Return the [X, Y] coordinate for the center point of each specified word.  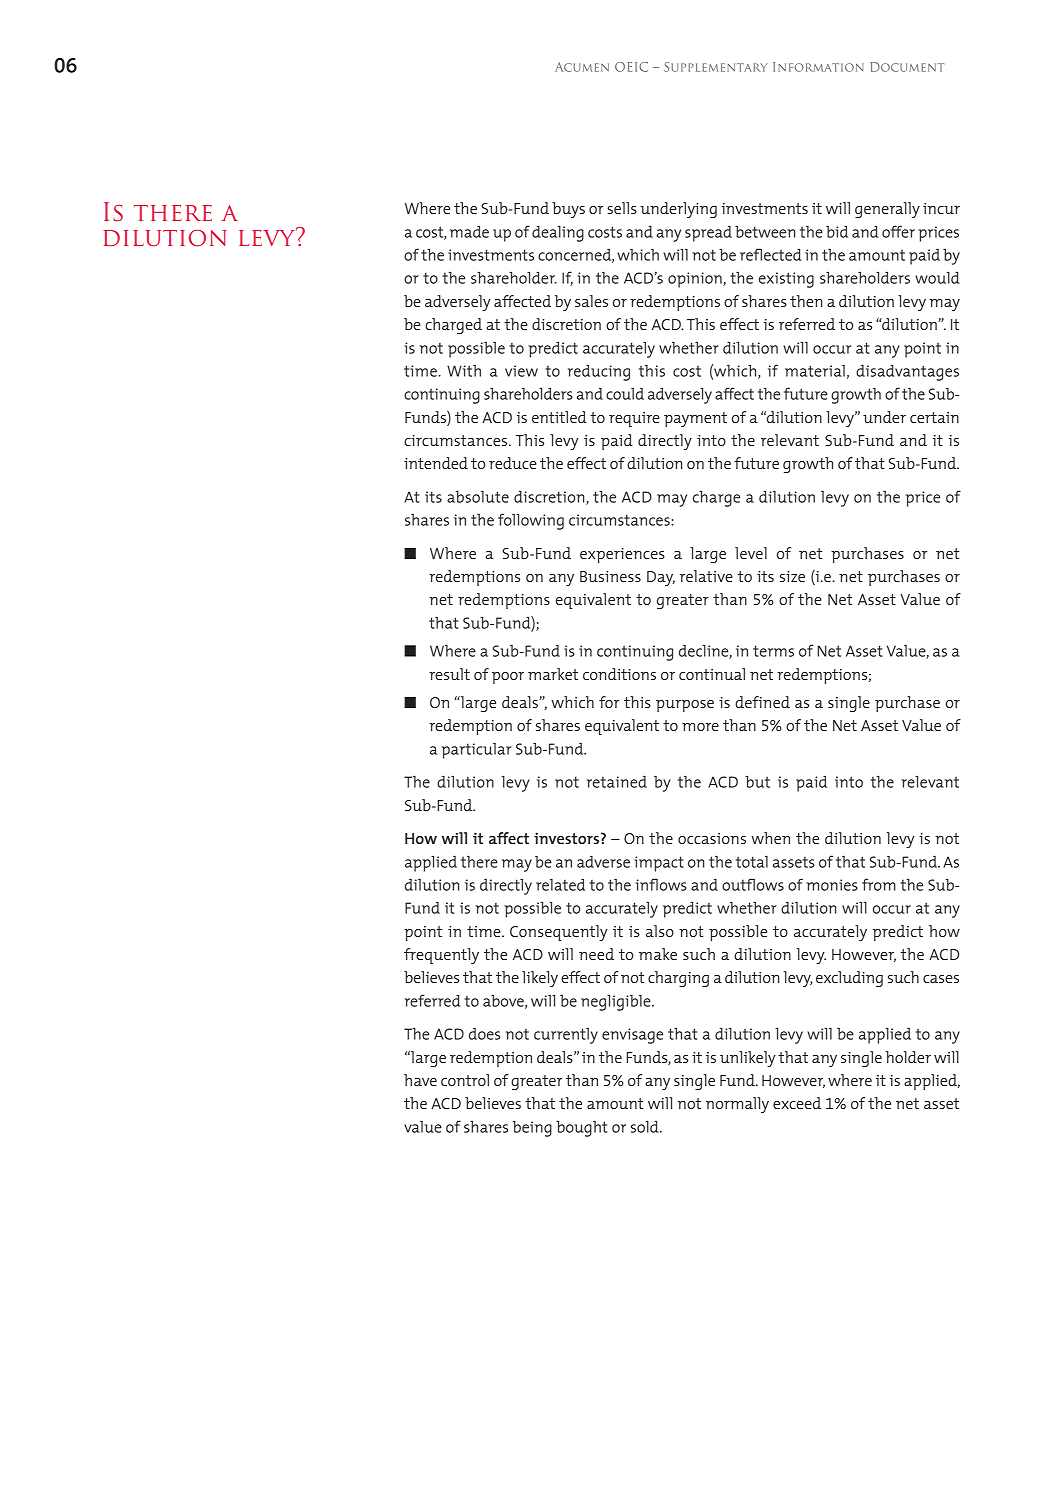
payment [695, 419]
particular [477, 750]
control [465, 1080]
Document [907, 67]
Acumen [582, 67]
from [879, 884]
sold [646, 1126]
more [700, 727]
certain [934, 417]
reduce [513, 463]
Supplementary [715, 67]
